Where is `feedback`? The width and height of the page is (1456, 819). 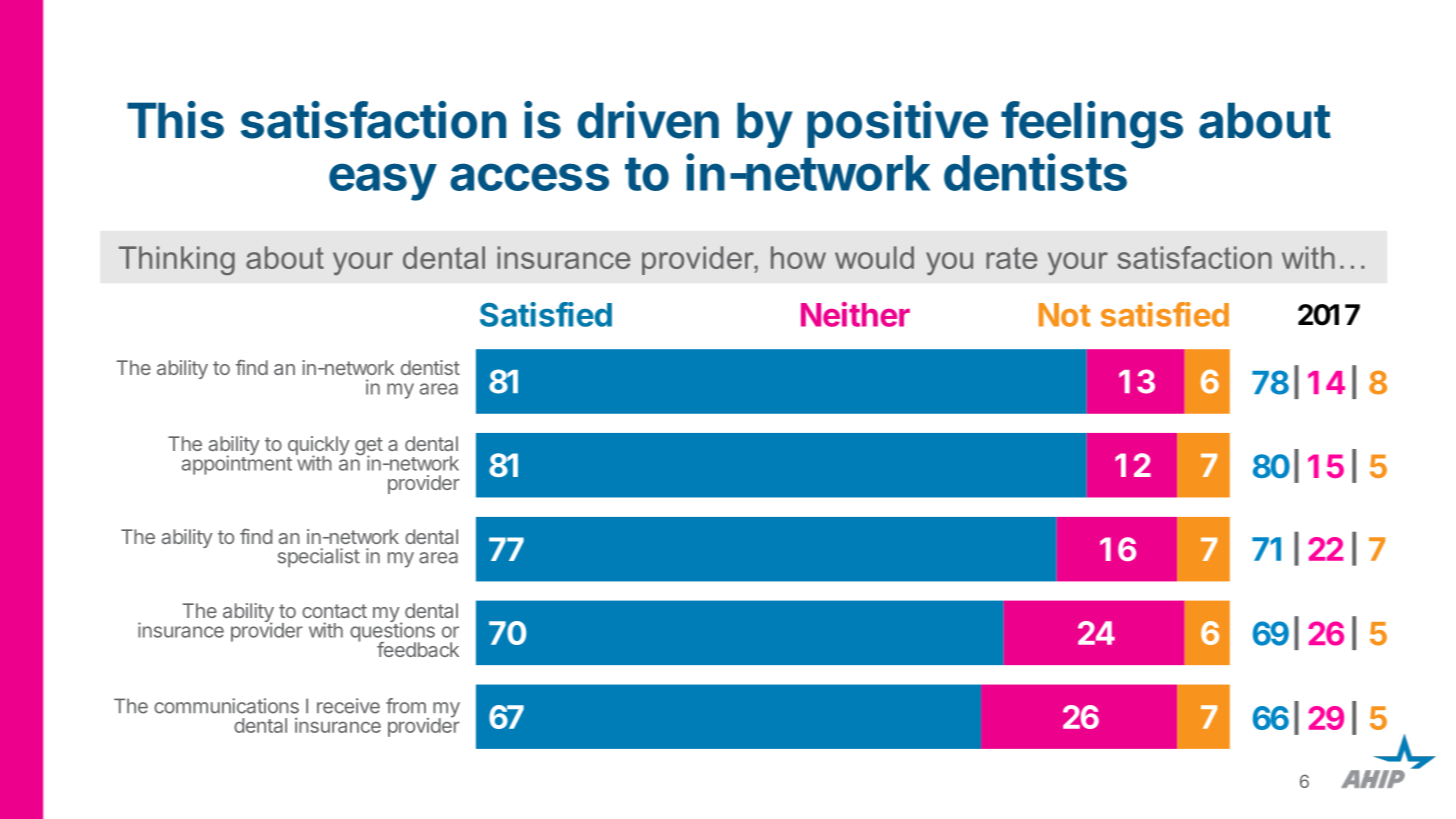 feedback is located at coordinates (418, 649).
